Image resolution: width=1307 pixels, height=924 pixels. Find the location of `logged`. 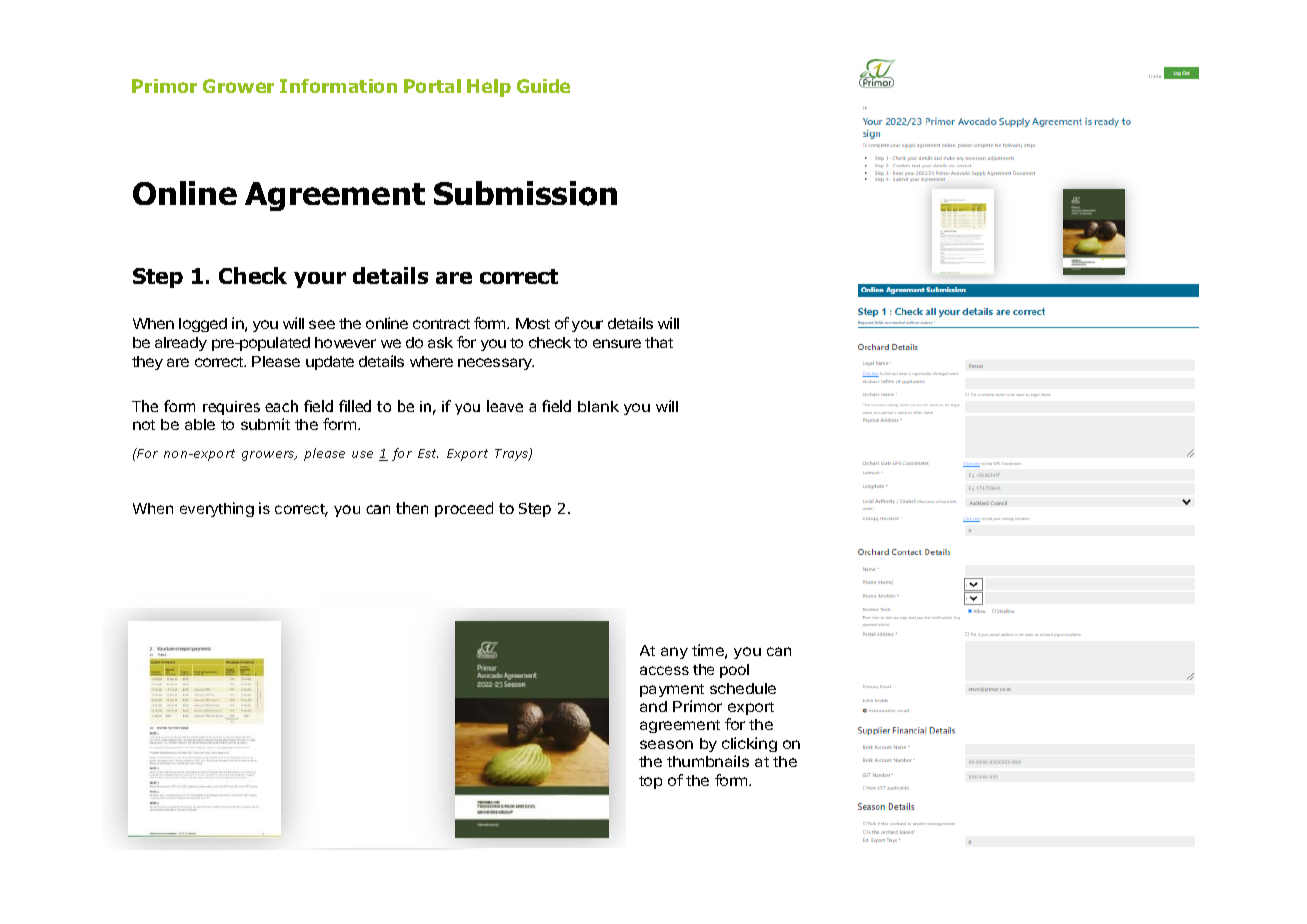

logged is located at coordinates (203, 325).
